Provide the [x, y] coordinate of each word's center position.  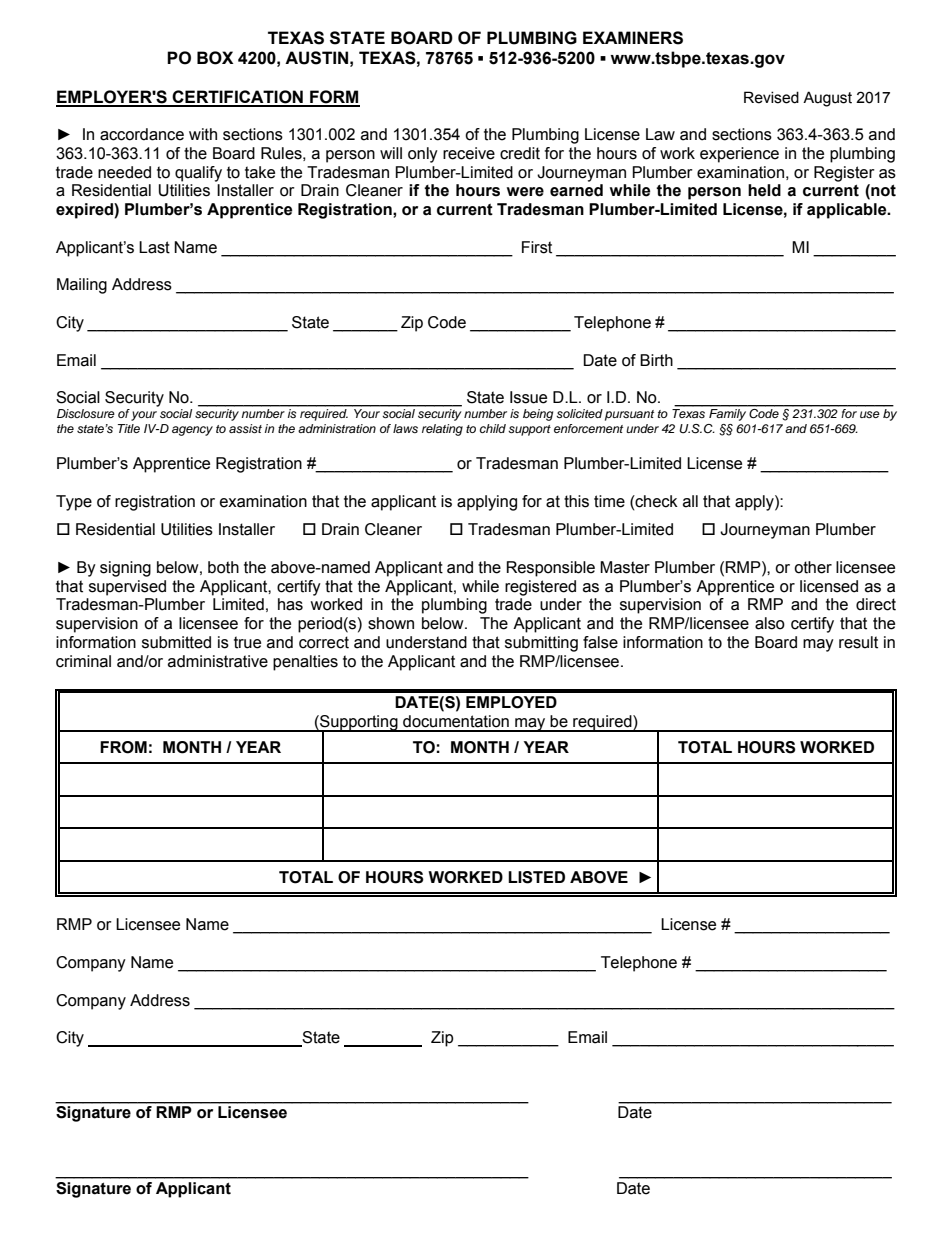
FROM [123, 747]
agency [192, 431]
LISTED [536, 877]
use [870, 414]
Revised [771, 97]
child [493, 428]
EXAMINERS [633, 38]
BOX [215, 58]
